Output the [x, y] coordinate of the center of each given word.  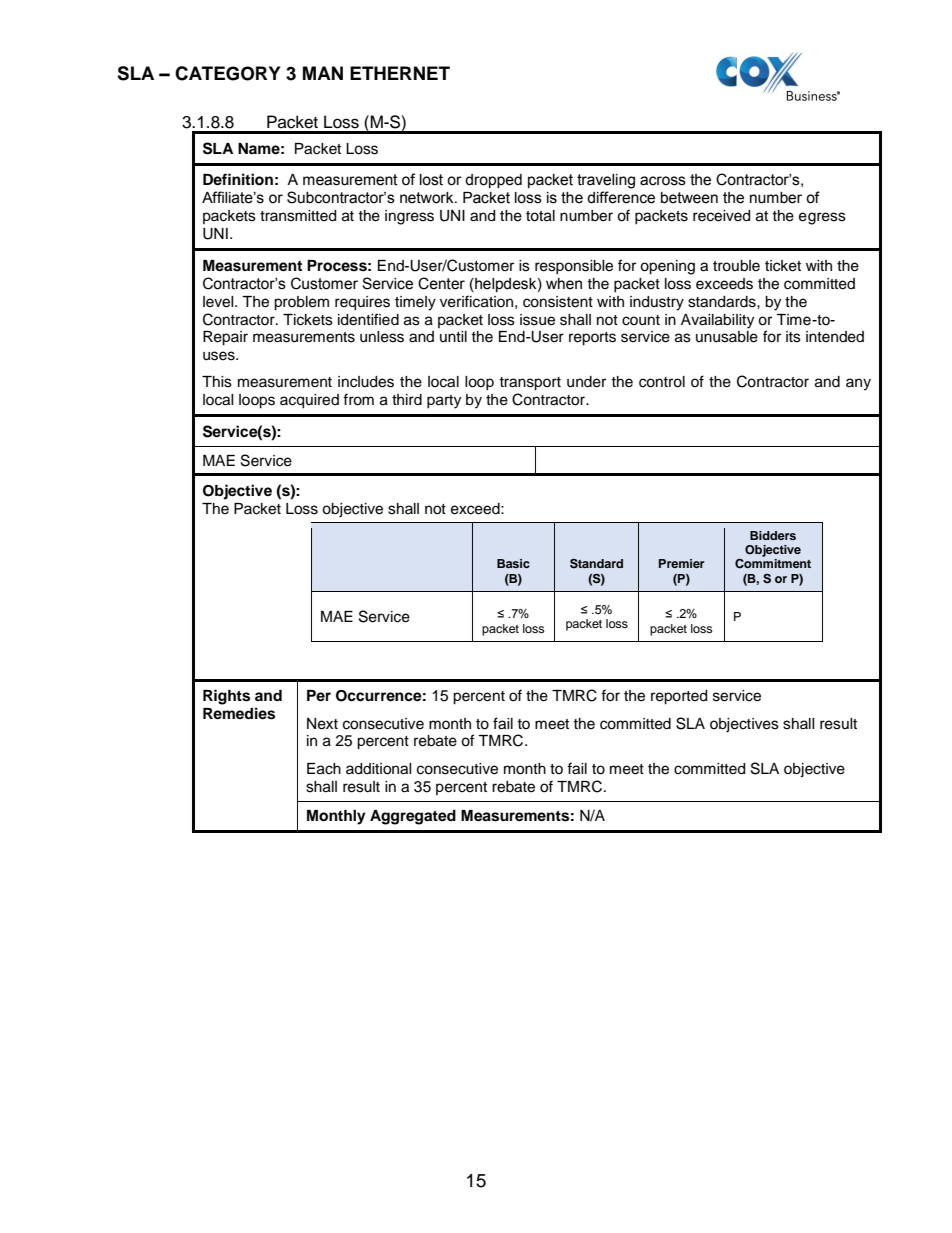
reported [679, 697]
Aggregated [413, 817]
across [663, 181]
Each [324, 769]
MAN [323, 73]
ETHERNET [400, 73]
